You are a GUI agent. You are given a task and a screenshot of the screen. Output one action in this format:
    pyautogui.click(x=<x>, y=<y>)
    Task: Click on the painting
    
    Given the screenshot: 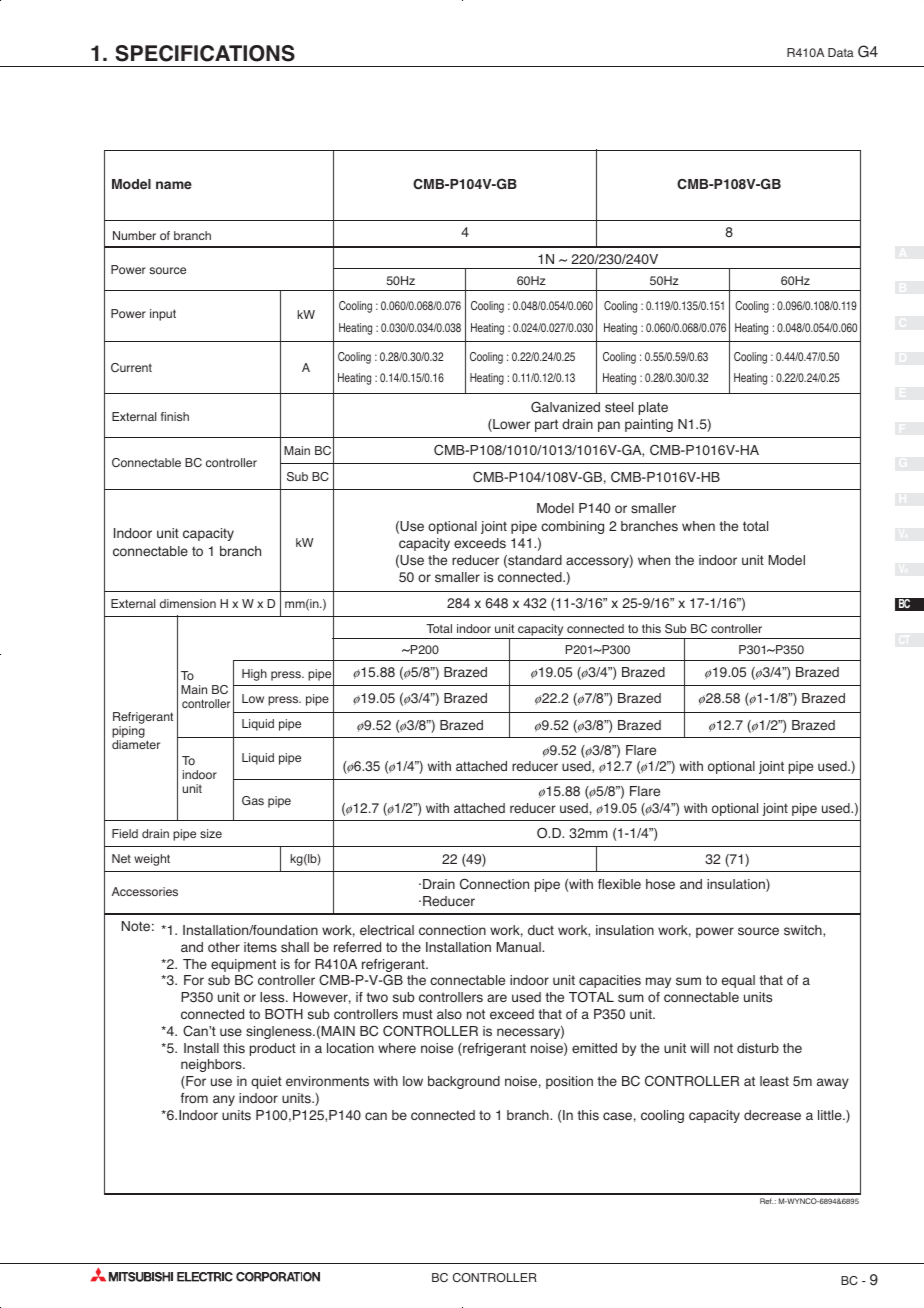 What is the action you would take?
    pyautogui.click(x=649, y=425)
